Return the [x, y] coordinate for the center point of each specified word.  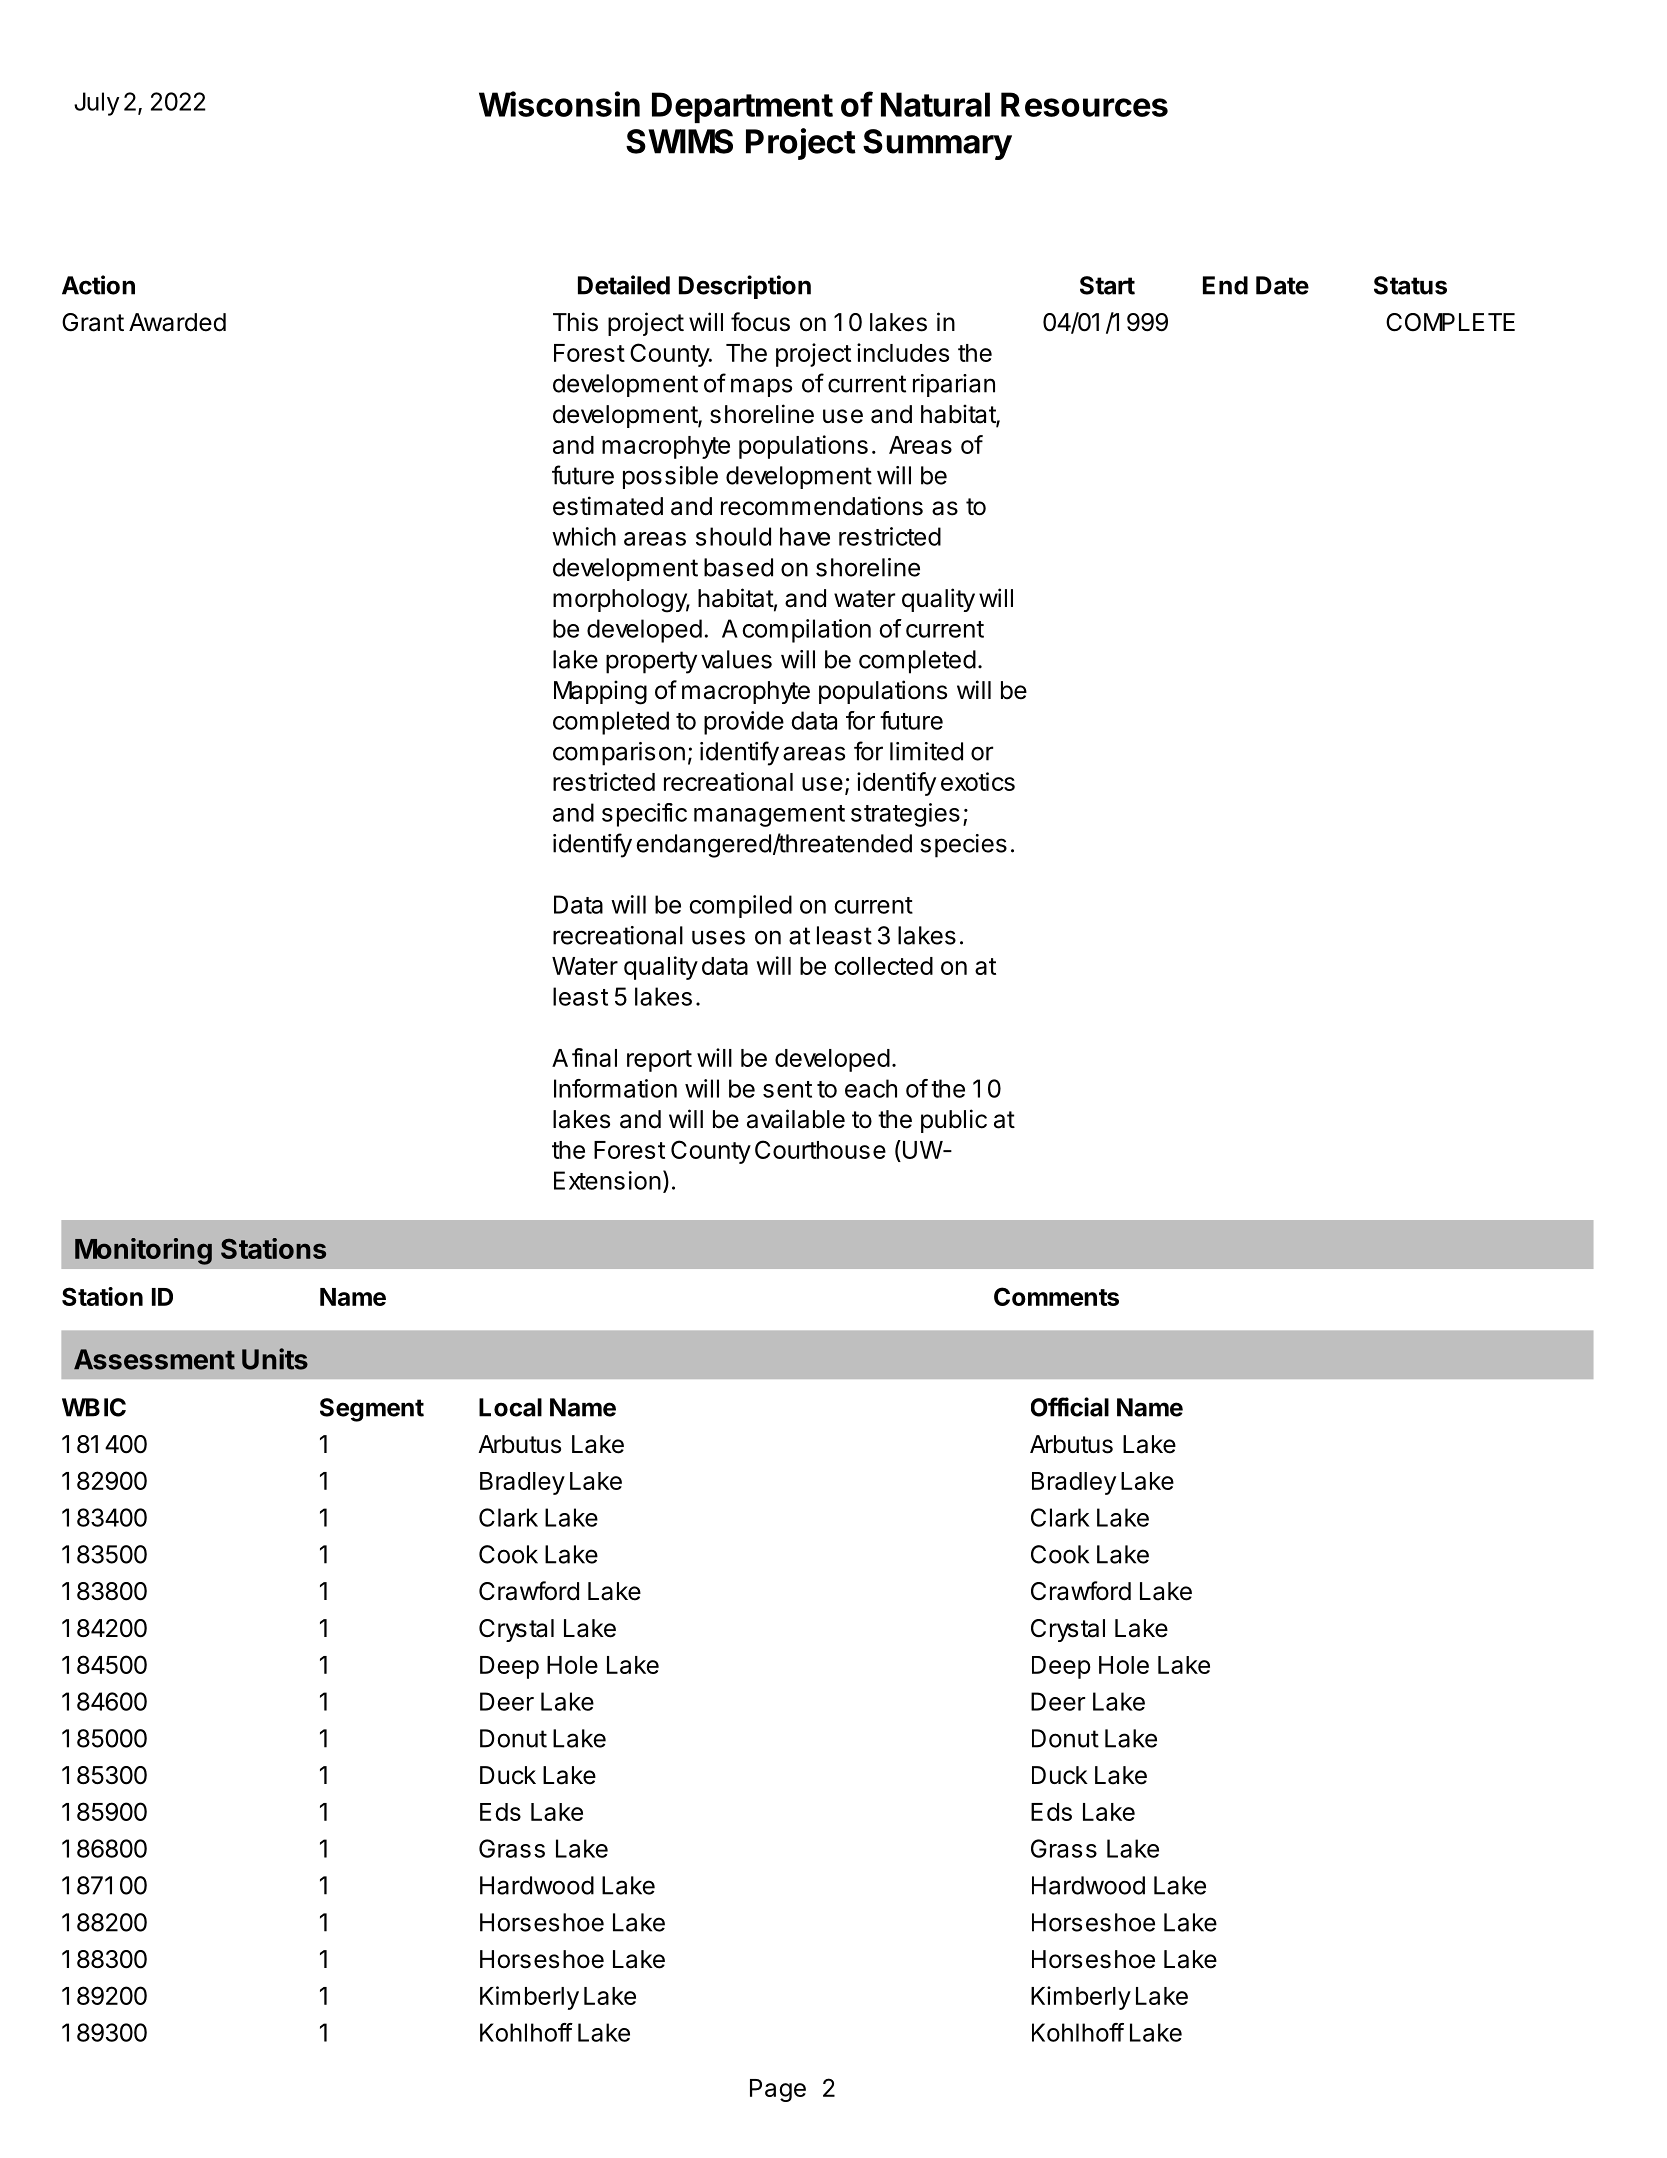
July [96, 104]
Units [275, 1359]
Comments [1056, 1296]
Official [1070, 1407]
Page [778, 2090]
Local [510, 1407]
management [769, 816]
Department [742, 107]
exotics [978, 781]
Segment [372, 1410]
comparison [619, 754]
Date [1282, 285]
